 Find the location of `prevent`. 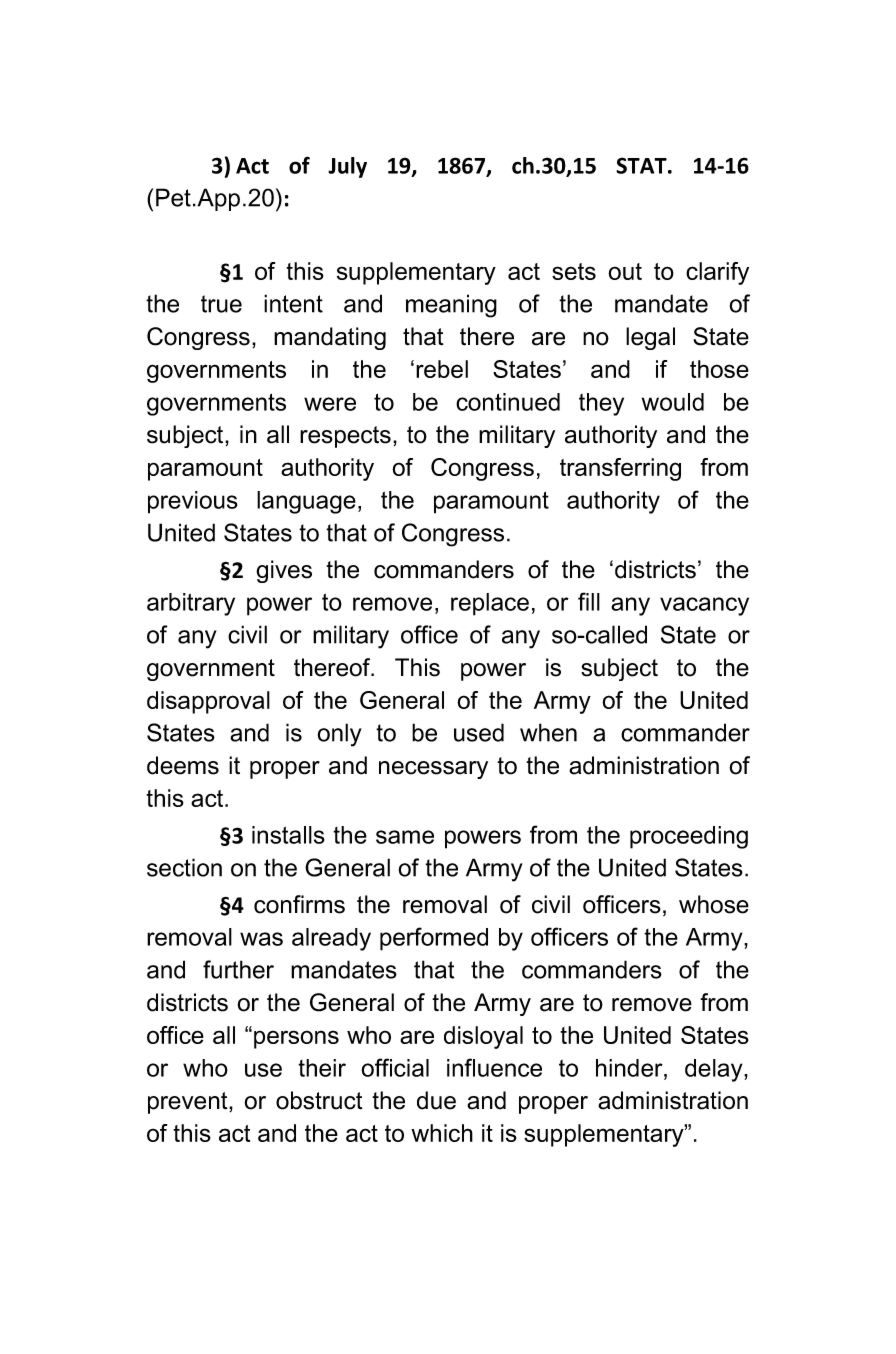

prevent is located at coordinates (189, 1103).
